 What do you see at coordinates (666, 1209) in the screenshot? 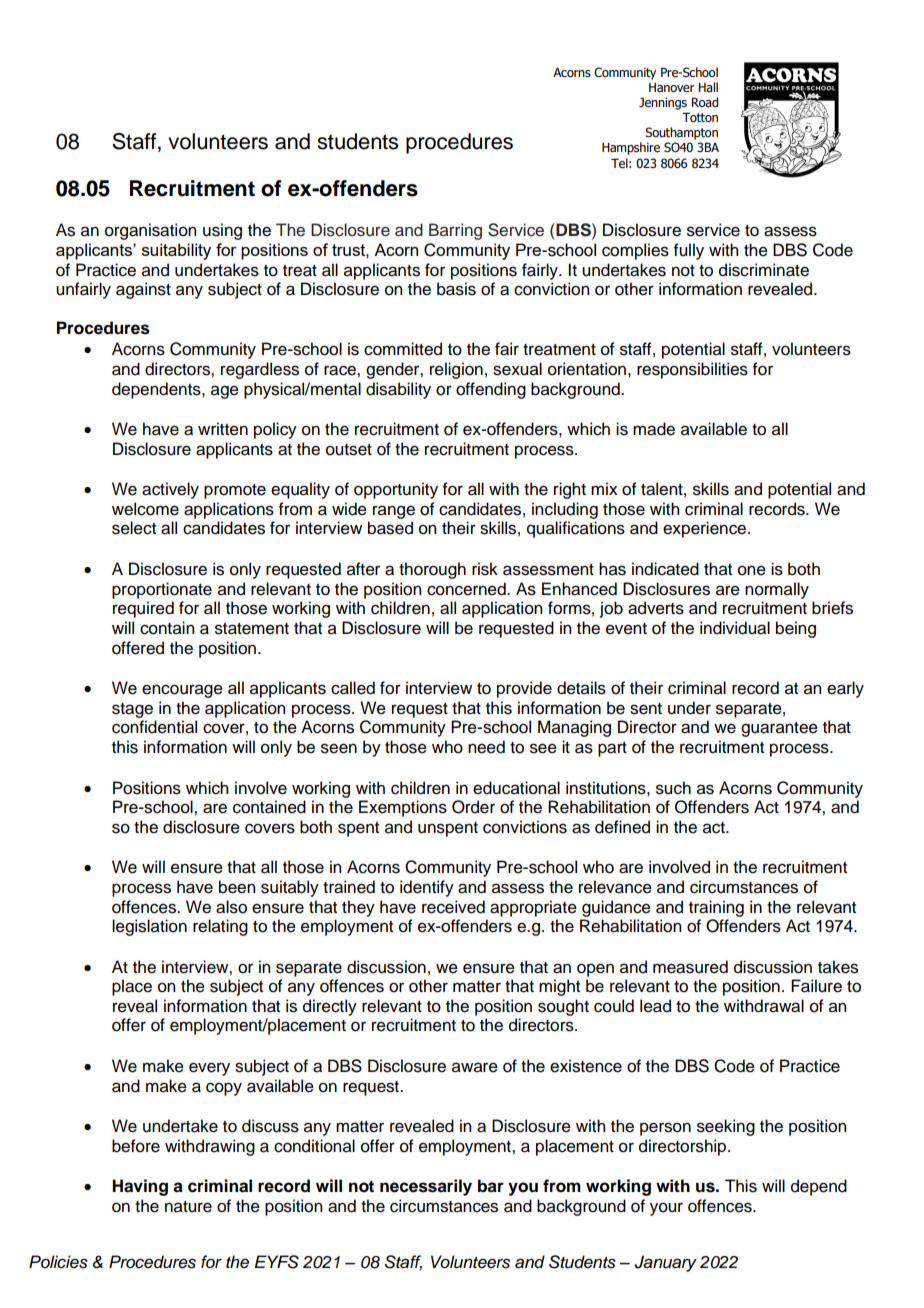
I see `your` at bounding box center [666, 1209].
